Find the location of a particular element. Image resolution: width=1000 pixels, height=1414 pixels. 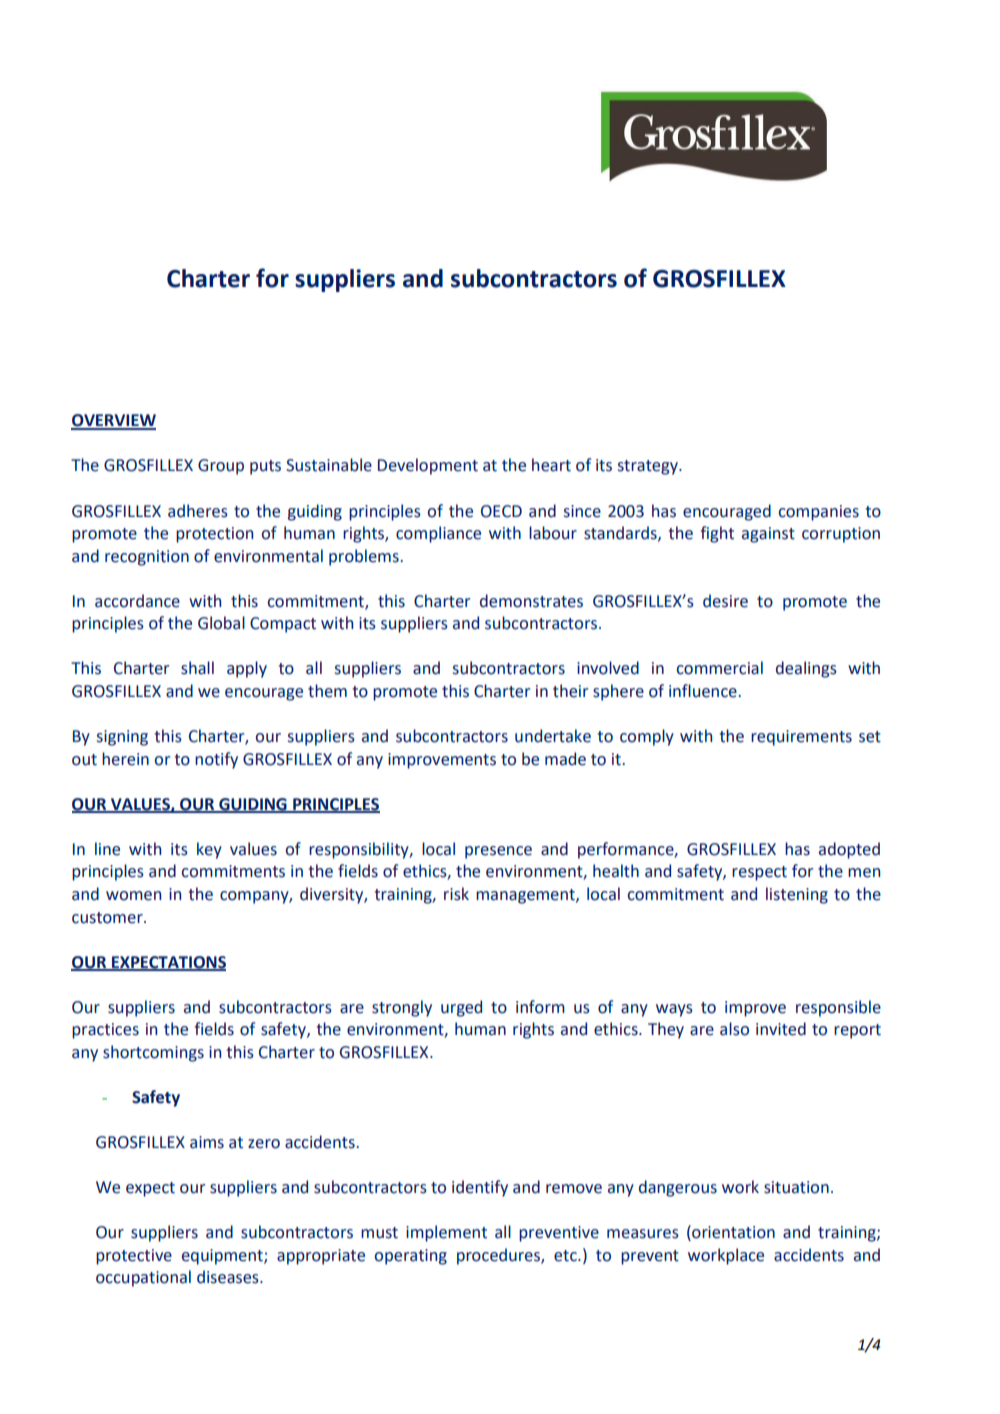

practices is located at coordinates (105, 1031).
